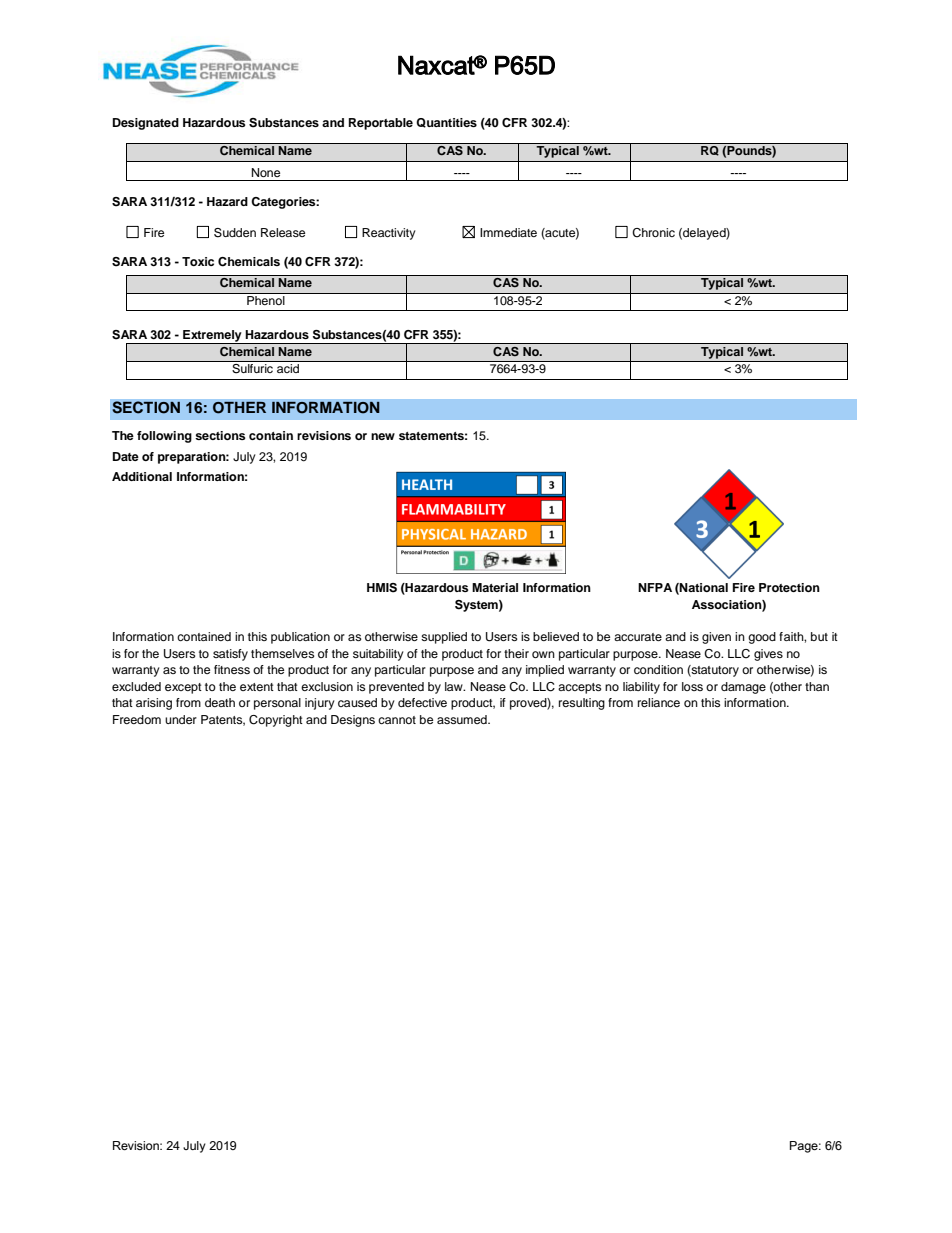 This screenshot has height=1233, width=952. I want to click on Additional, so click(142, 476).
